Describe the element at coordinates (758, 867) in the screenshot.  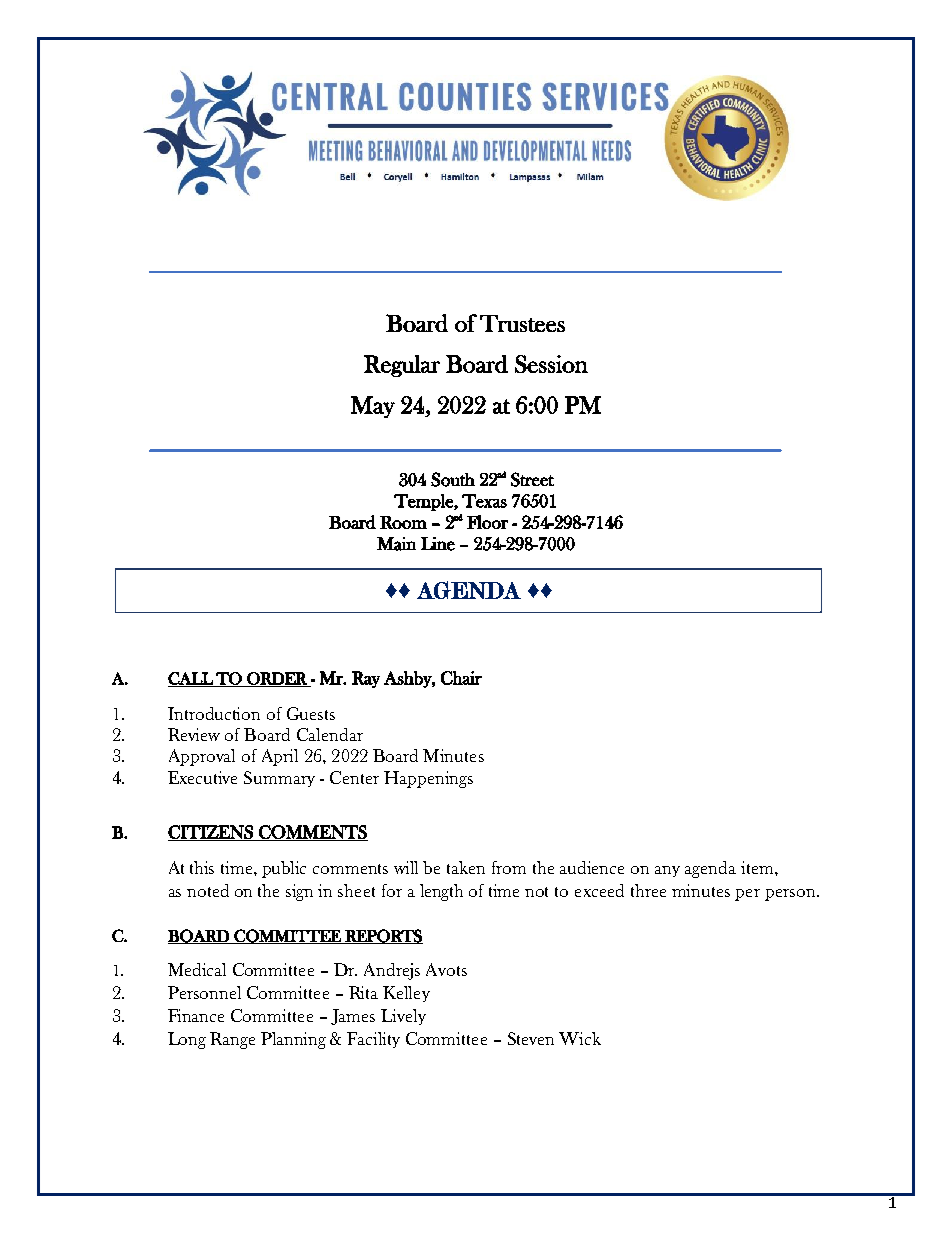
I see `item` at that location.
